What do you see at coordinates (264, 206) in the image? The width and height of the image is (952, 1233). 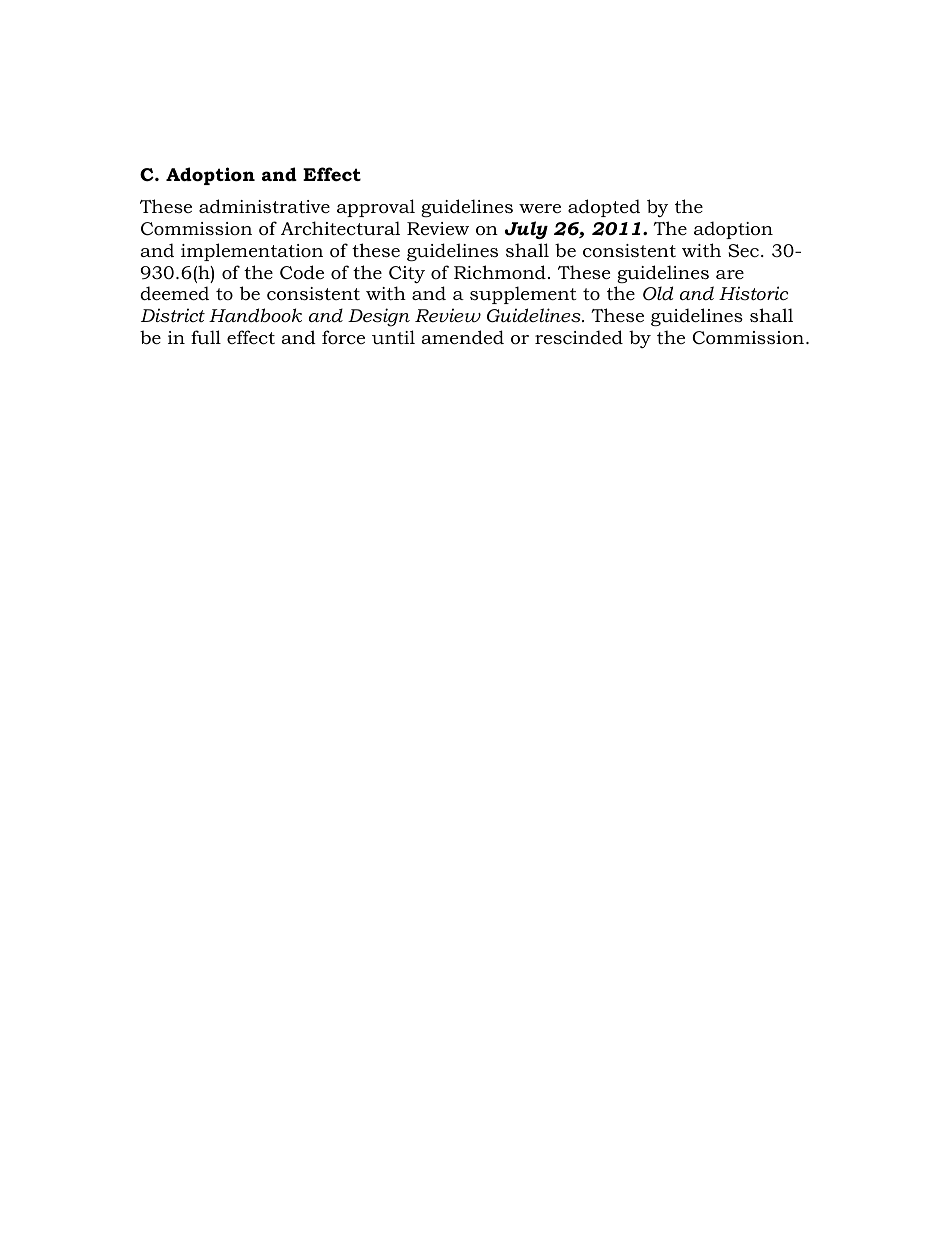 I see `administrative` at bounding box center [264, 206].
